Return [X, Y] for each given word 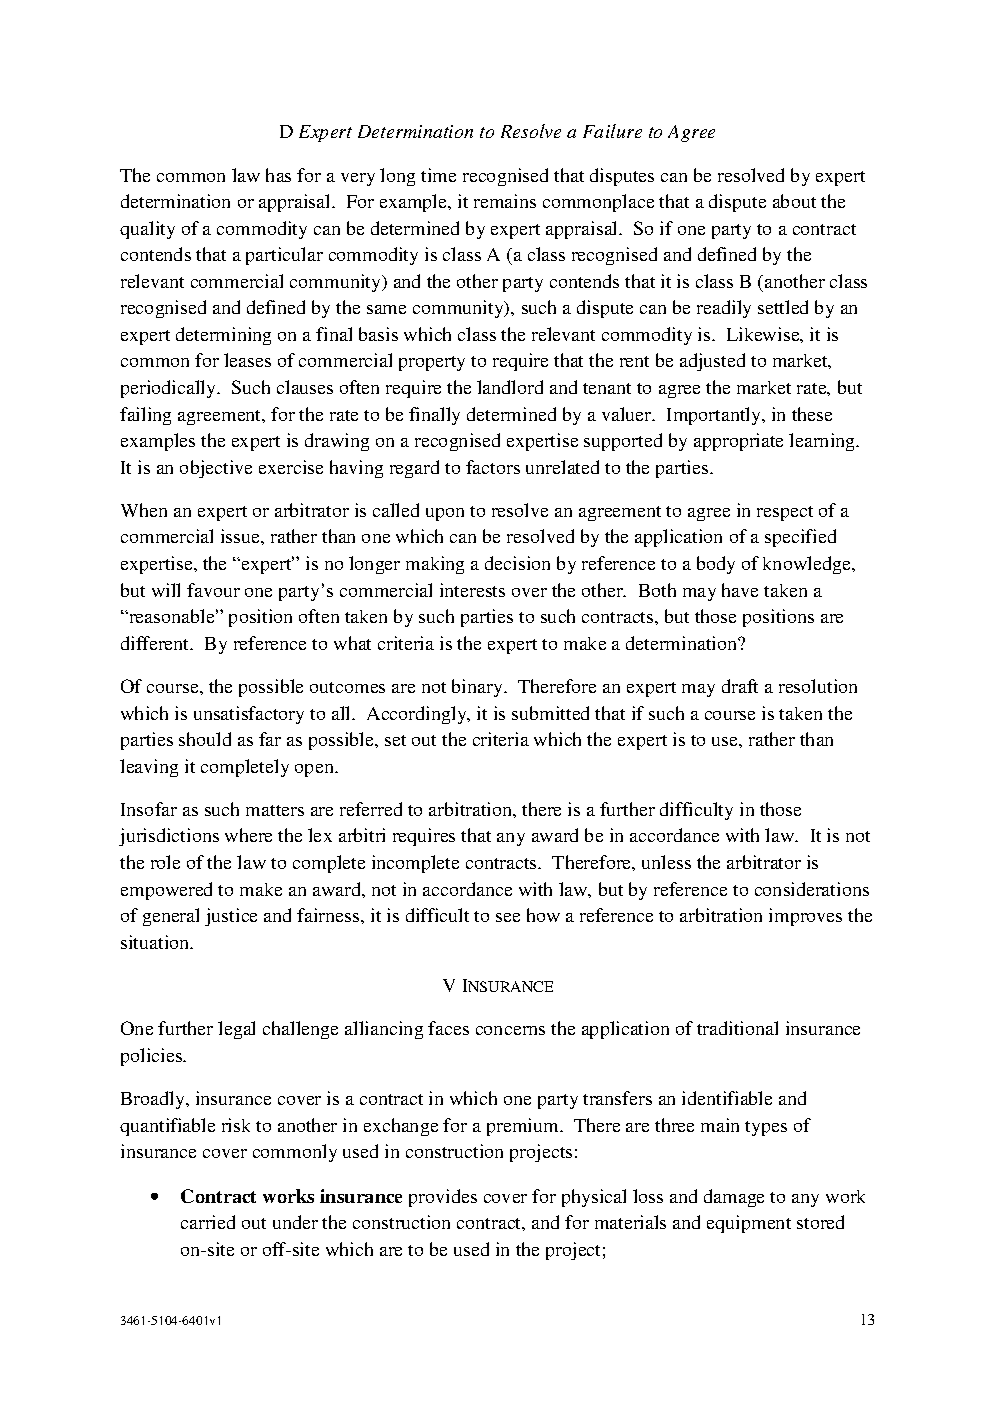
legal [236, 1030]
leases [247, 360]
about [794, 201]
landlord [510, 387]
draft [740, 686]
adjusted [712, 362]
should [205, 739]
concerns [510, 1030]
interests [472, 590]
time [438, 175]
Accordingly [418, 715]
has [278, 175]
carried [208, 1222]
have [740, 590]
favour [213, 590]
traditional [737, 1028]
